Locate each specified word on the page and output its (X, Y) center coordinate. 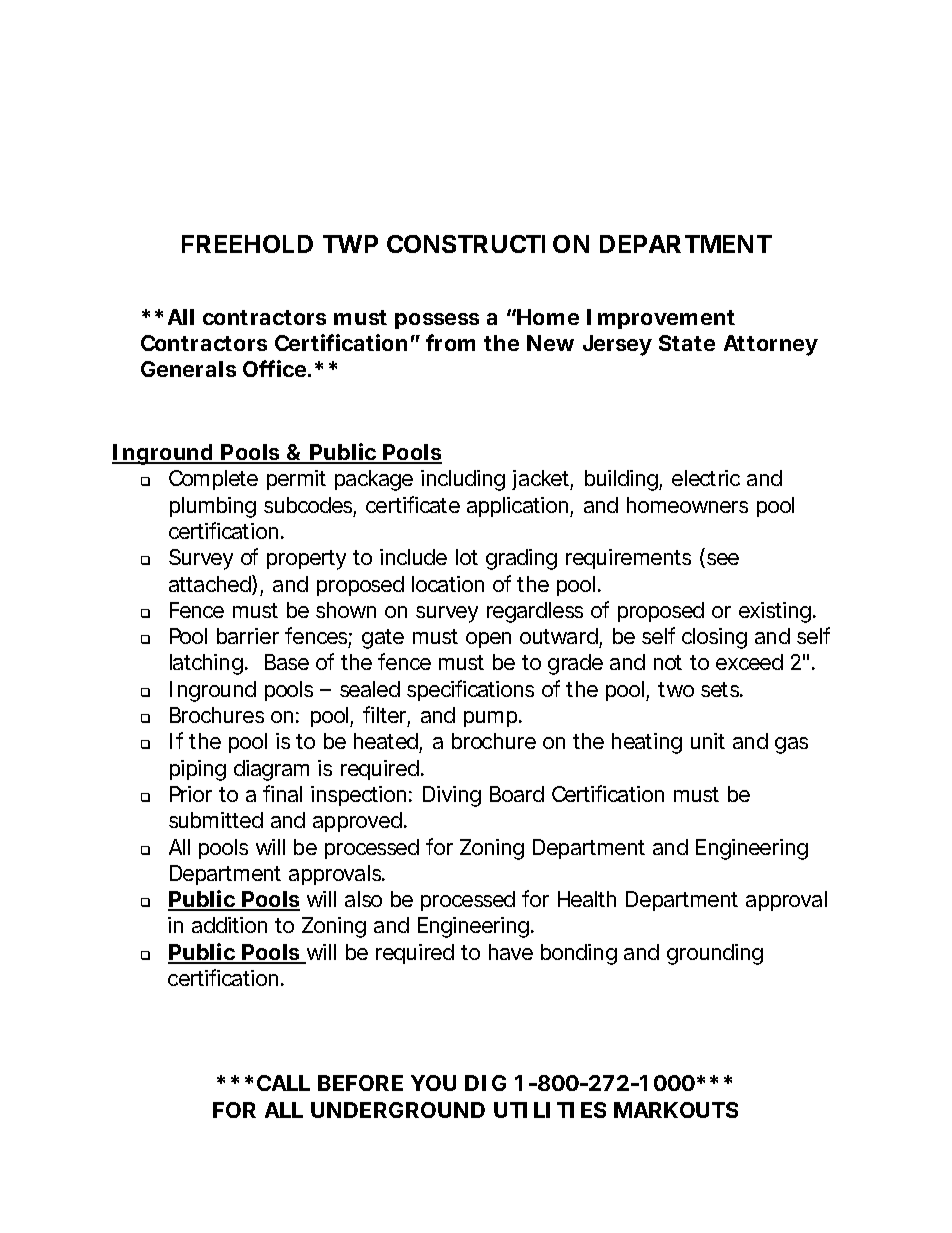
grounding (715, 954)
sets (721, 689)
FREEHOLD (247, 244)
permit (296, 480)
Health (587, 899)
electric (706, 478)
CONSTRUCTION (488, 244)
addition (229, 925)
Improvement (661, 319)
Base (287, 662)
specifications (470, 690)
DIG (485, 1083)
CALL (283, 1083)
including (463, 480)
